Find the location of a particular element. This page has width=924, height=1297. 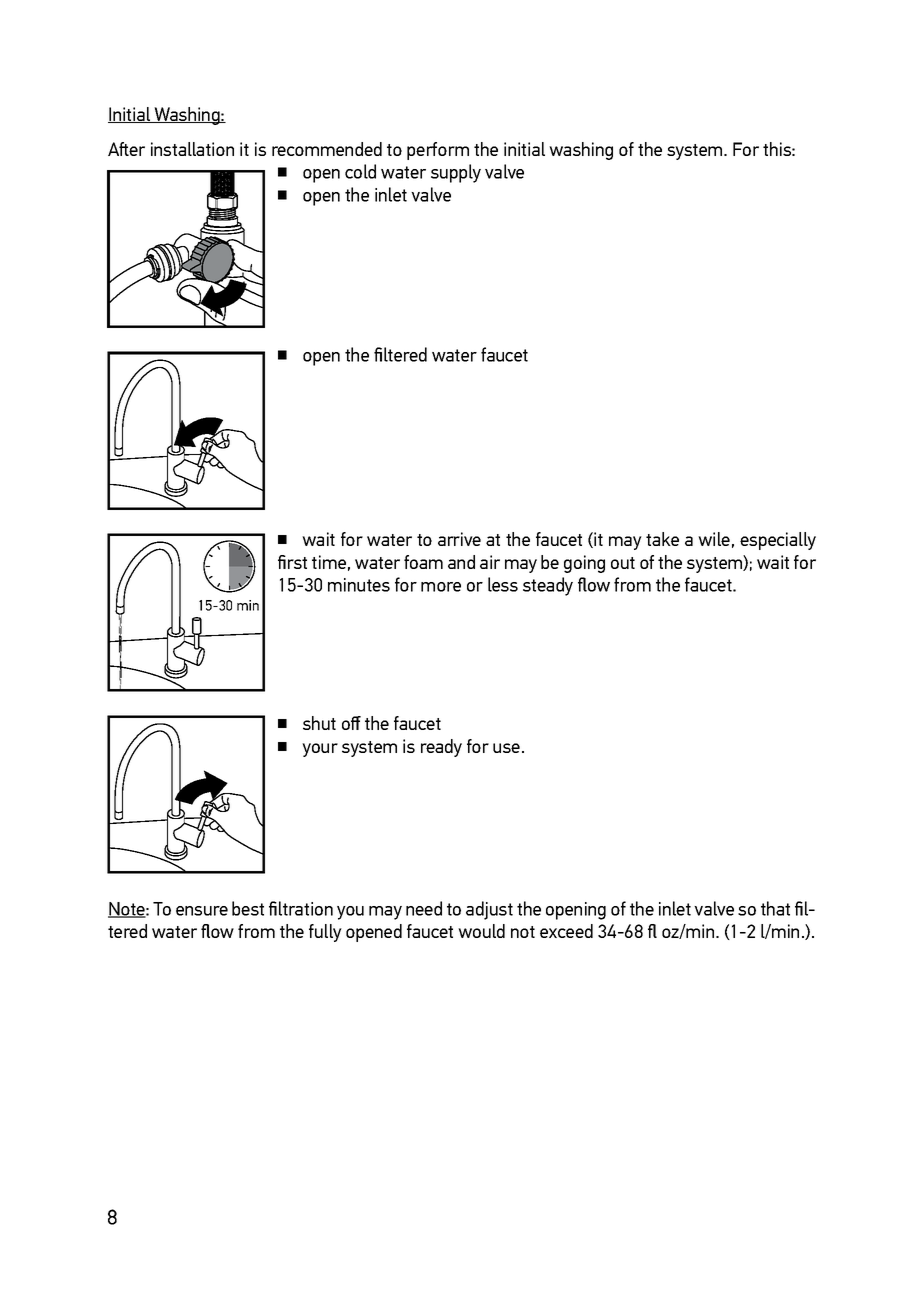

perform is located at coordinates (438, 151).
